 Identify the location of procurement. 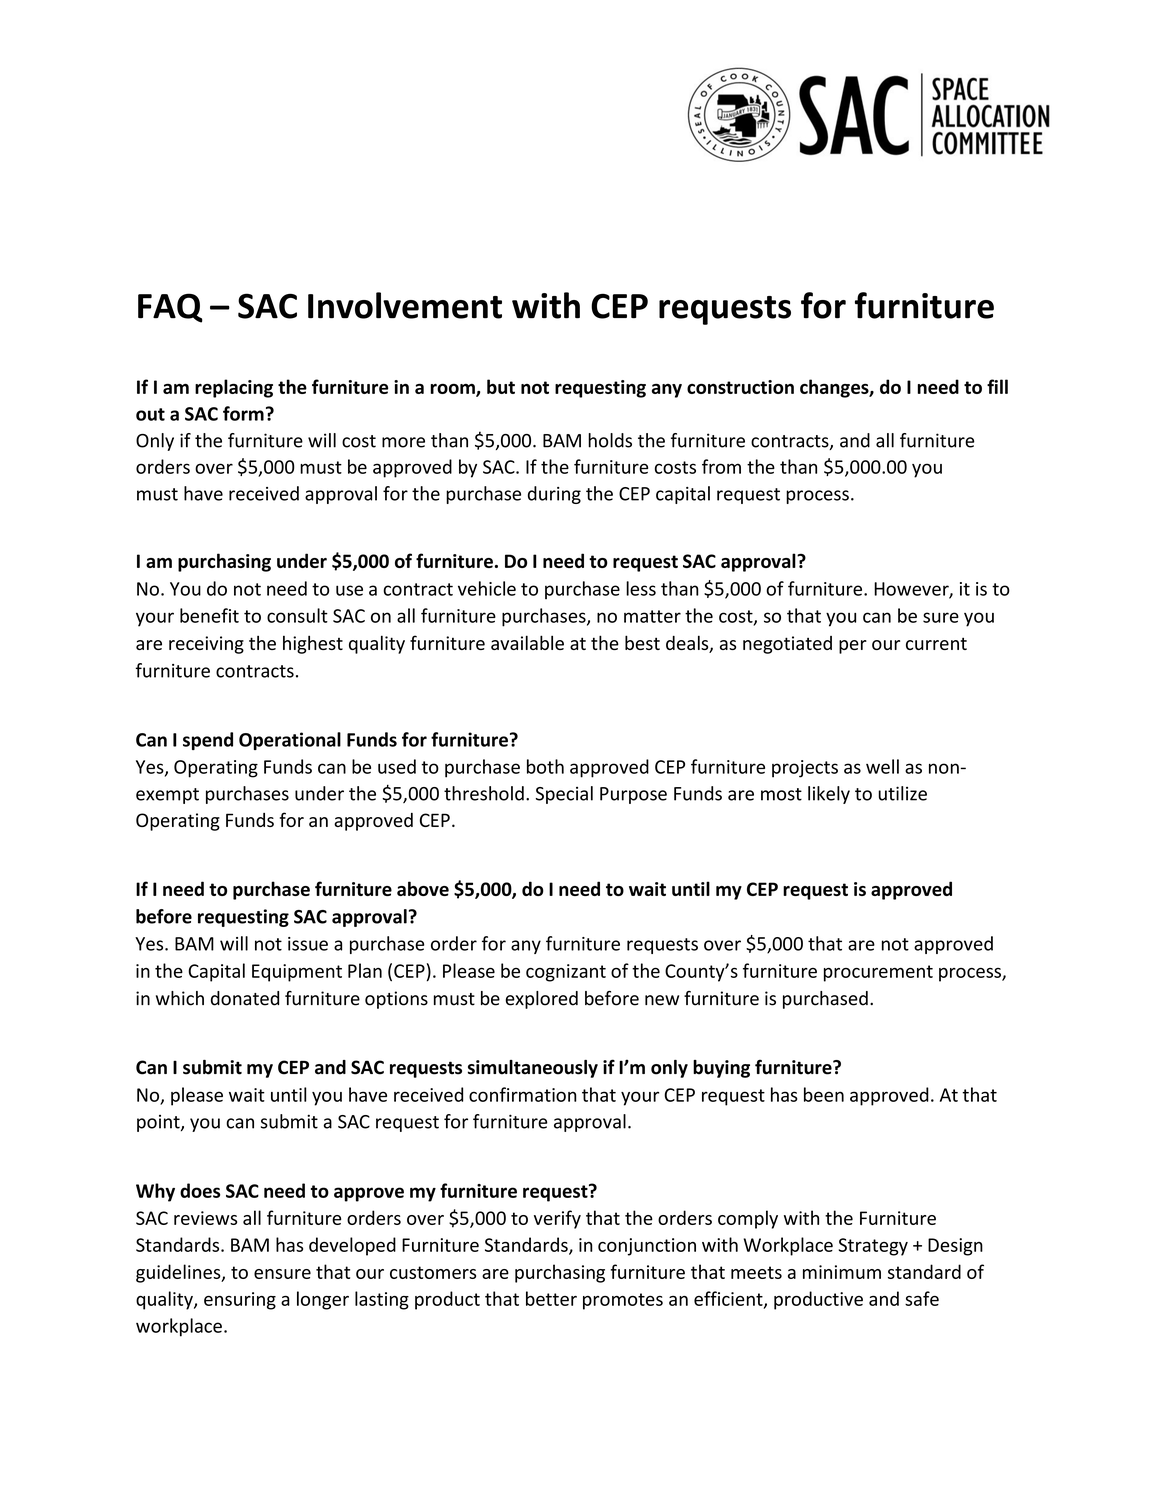
(878, 973).
